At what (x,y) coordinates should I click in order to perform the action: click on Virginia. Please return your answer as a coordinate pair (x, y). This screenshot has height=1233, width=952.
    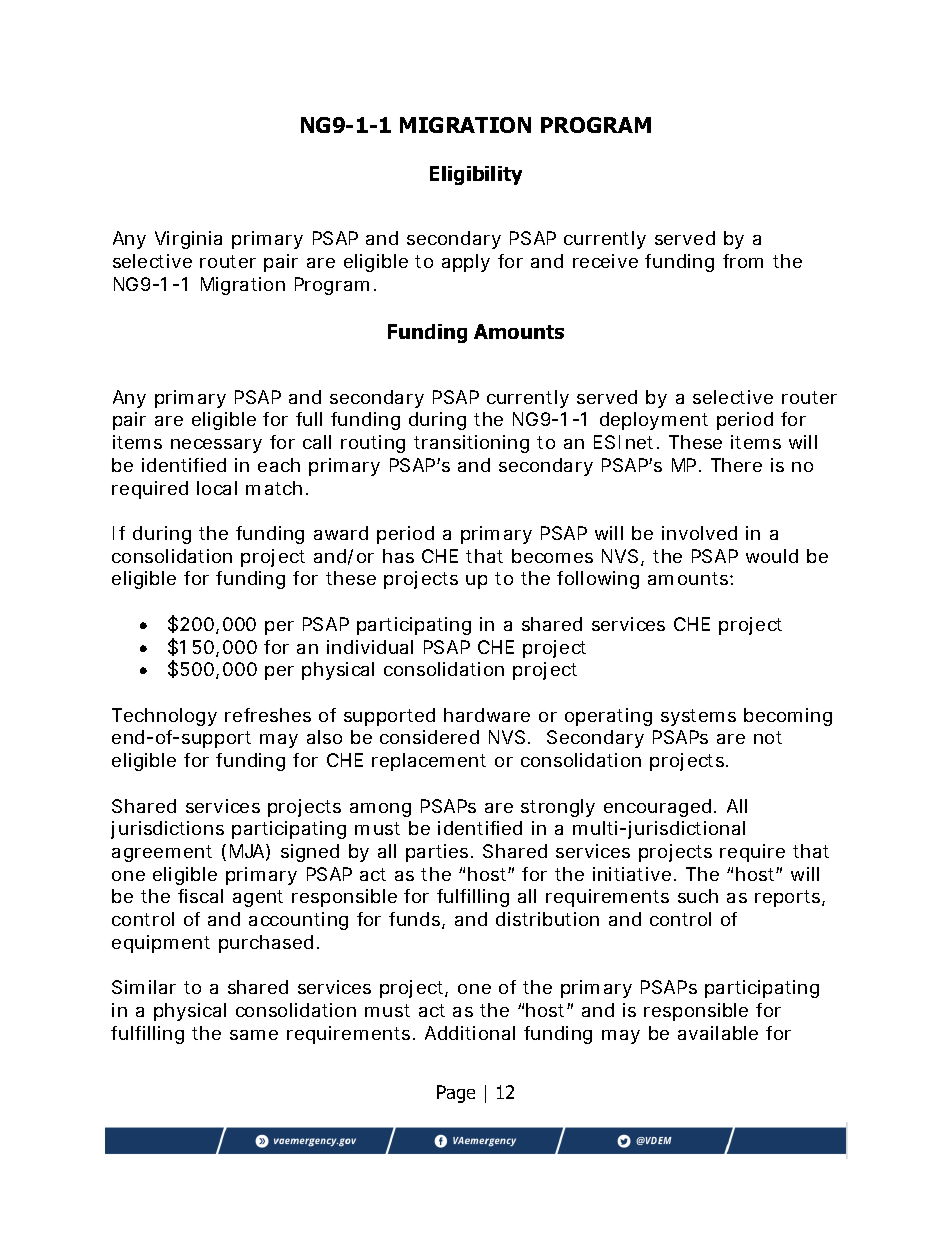
    Looking at the image, I should click on (188, 240).
